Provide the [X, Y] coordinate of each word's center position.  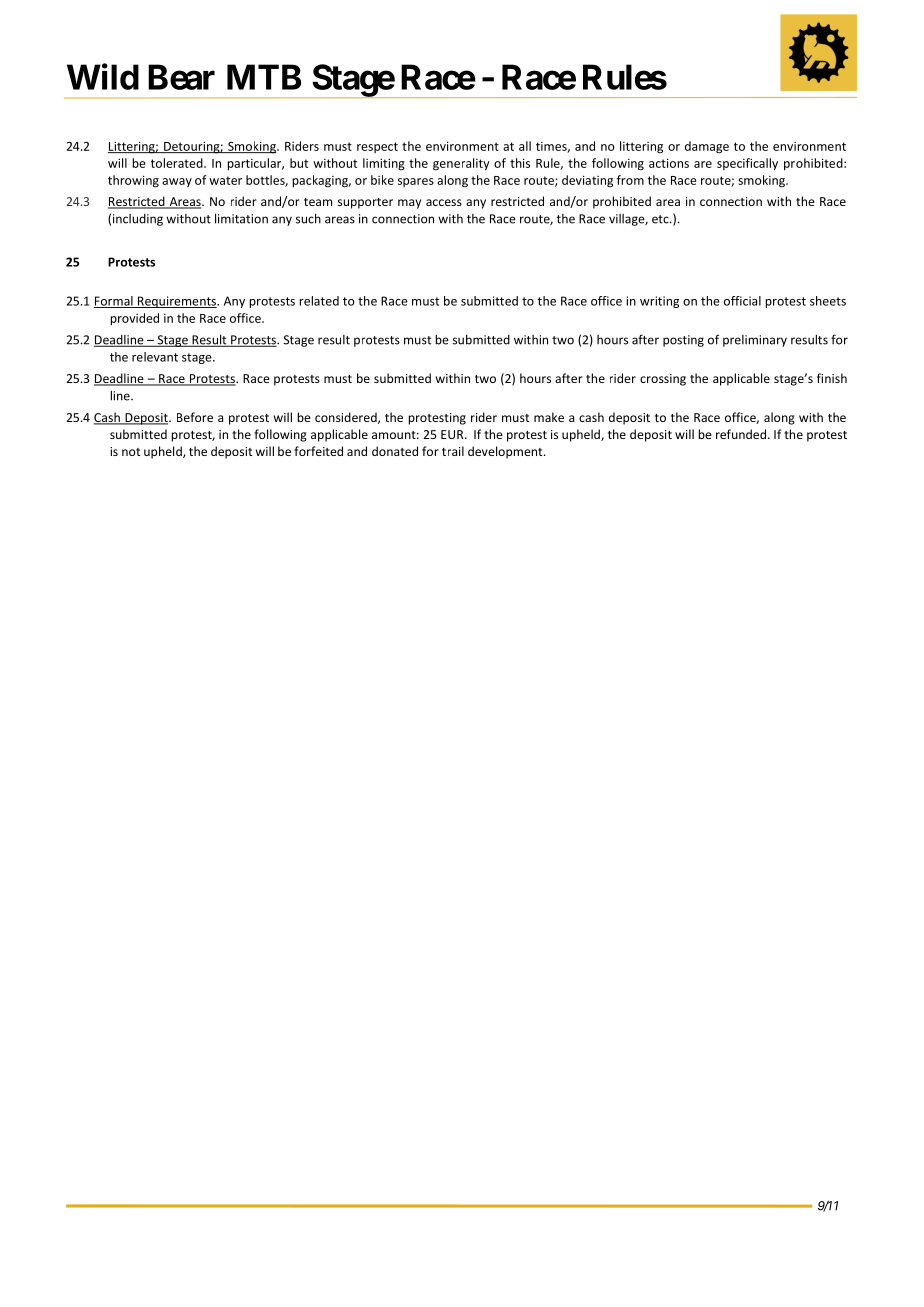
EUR [453, 434]
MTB [264, 77]
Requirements [177, 302]
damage [707, 147]
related [319, 301]
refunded [742, 434]
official [742, 301]
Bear [181, 77]
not [131, 452]
